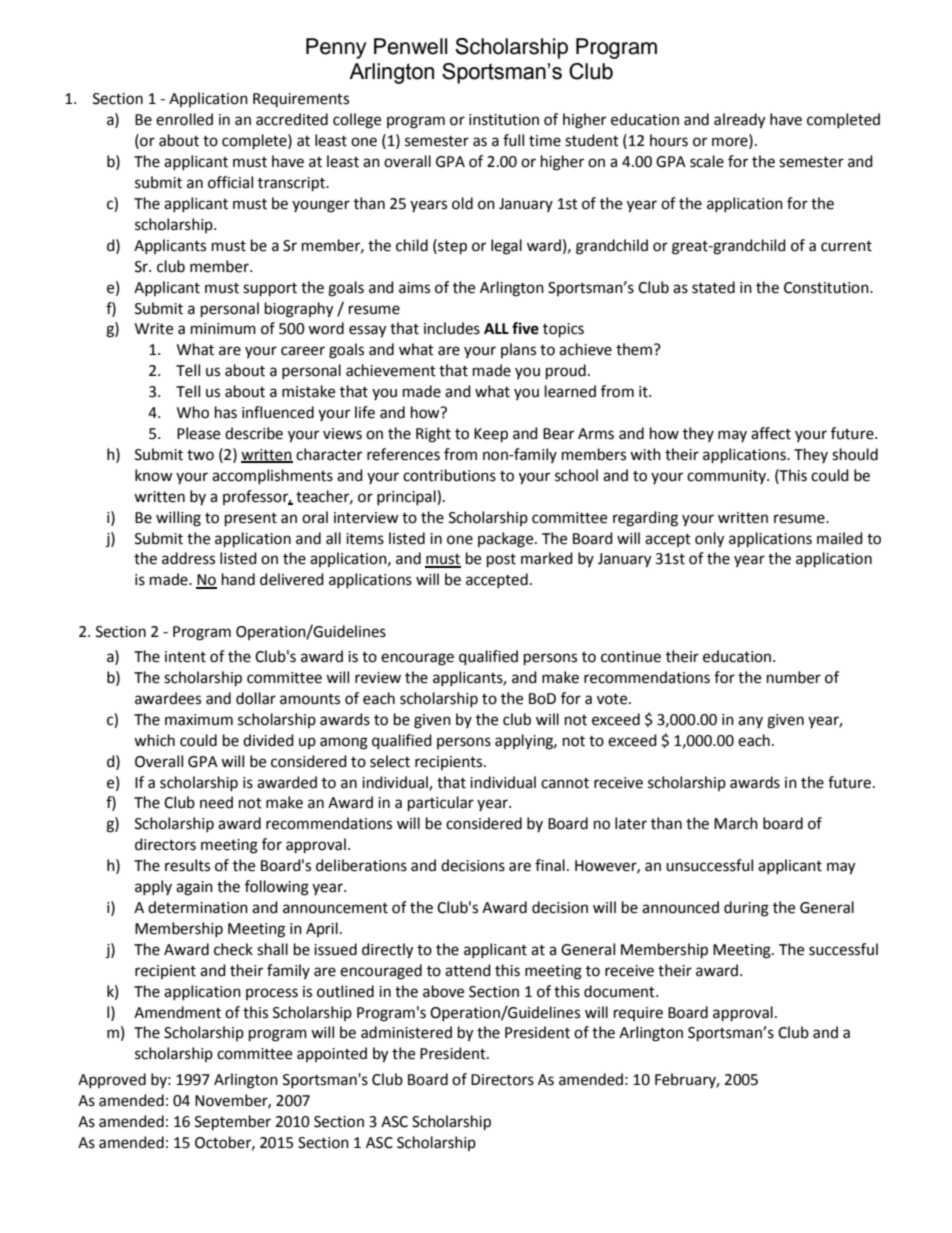 This screenshot has height=1233, width=952. I want to click on minimum, so click(223, 329).
